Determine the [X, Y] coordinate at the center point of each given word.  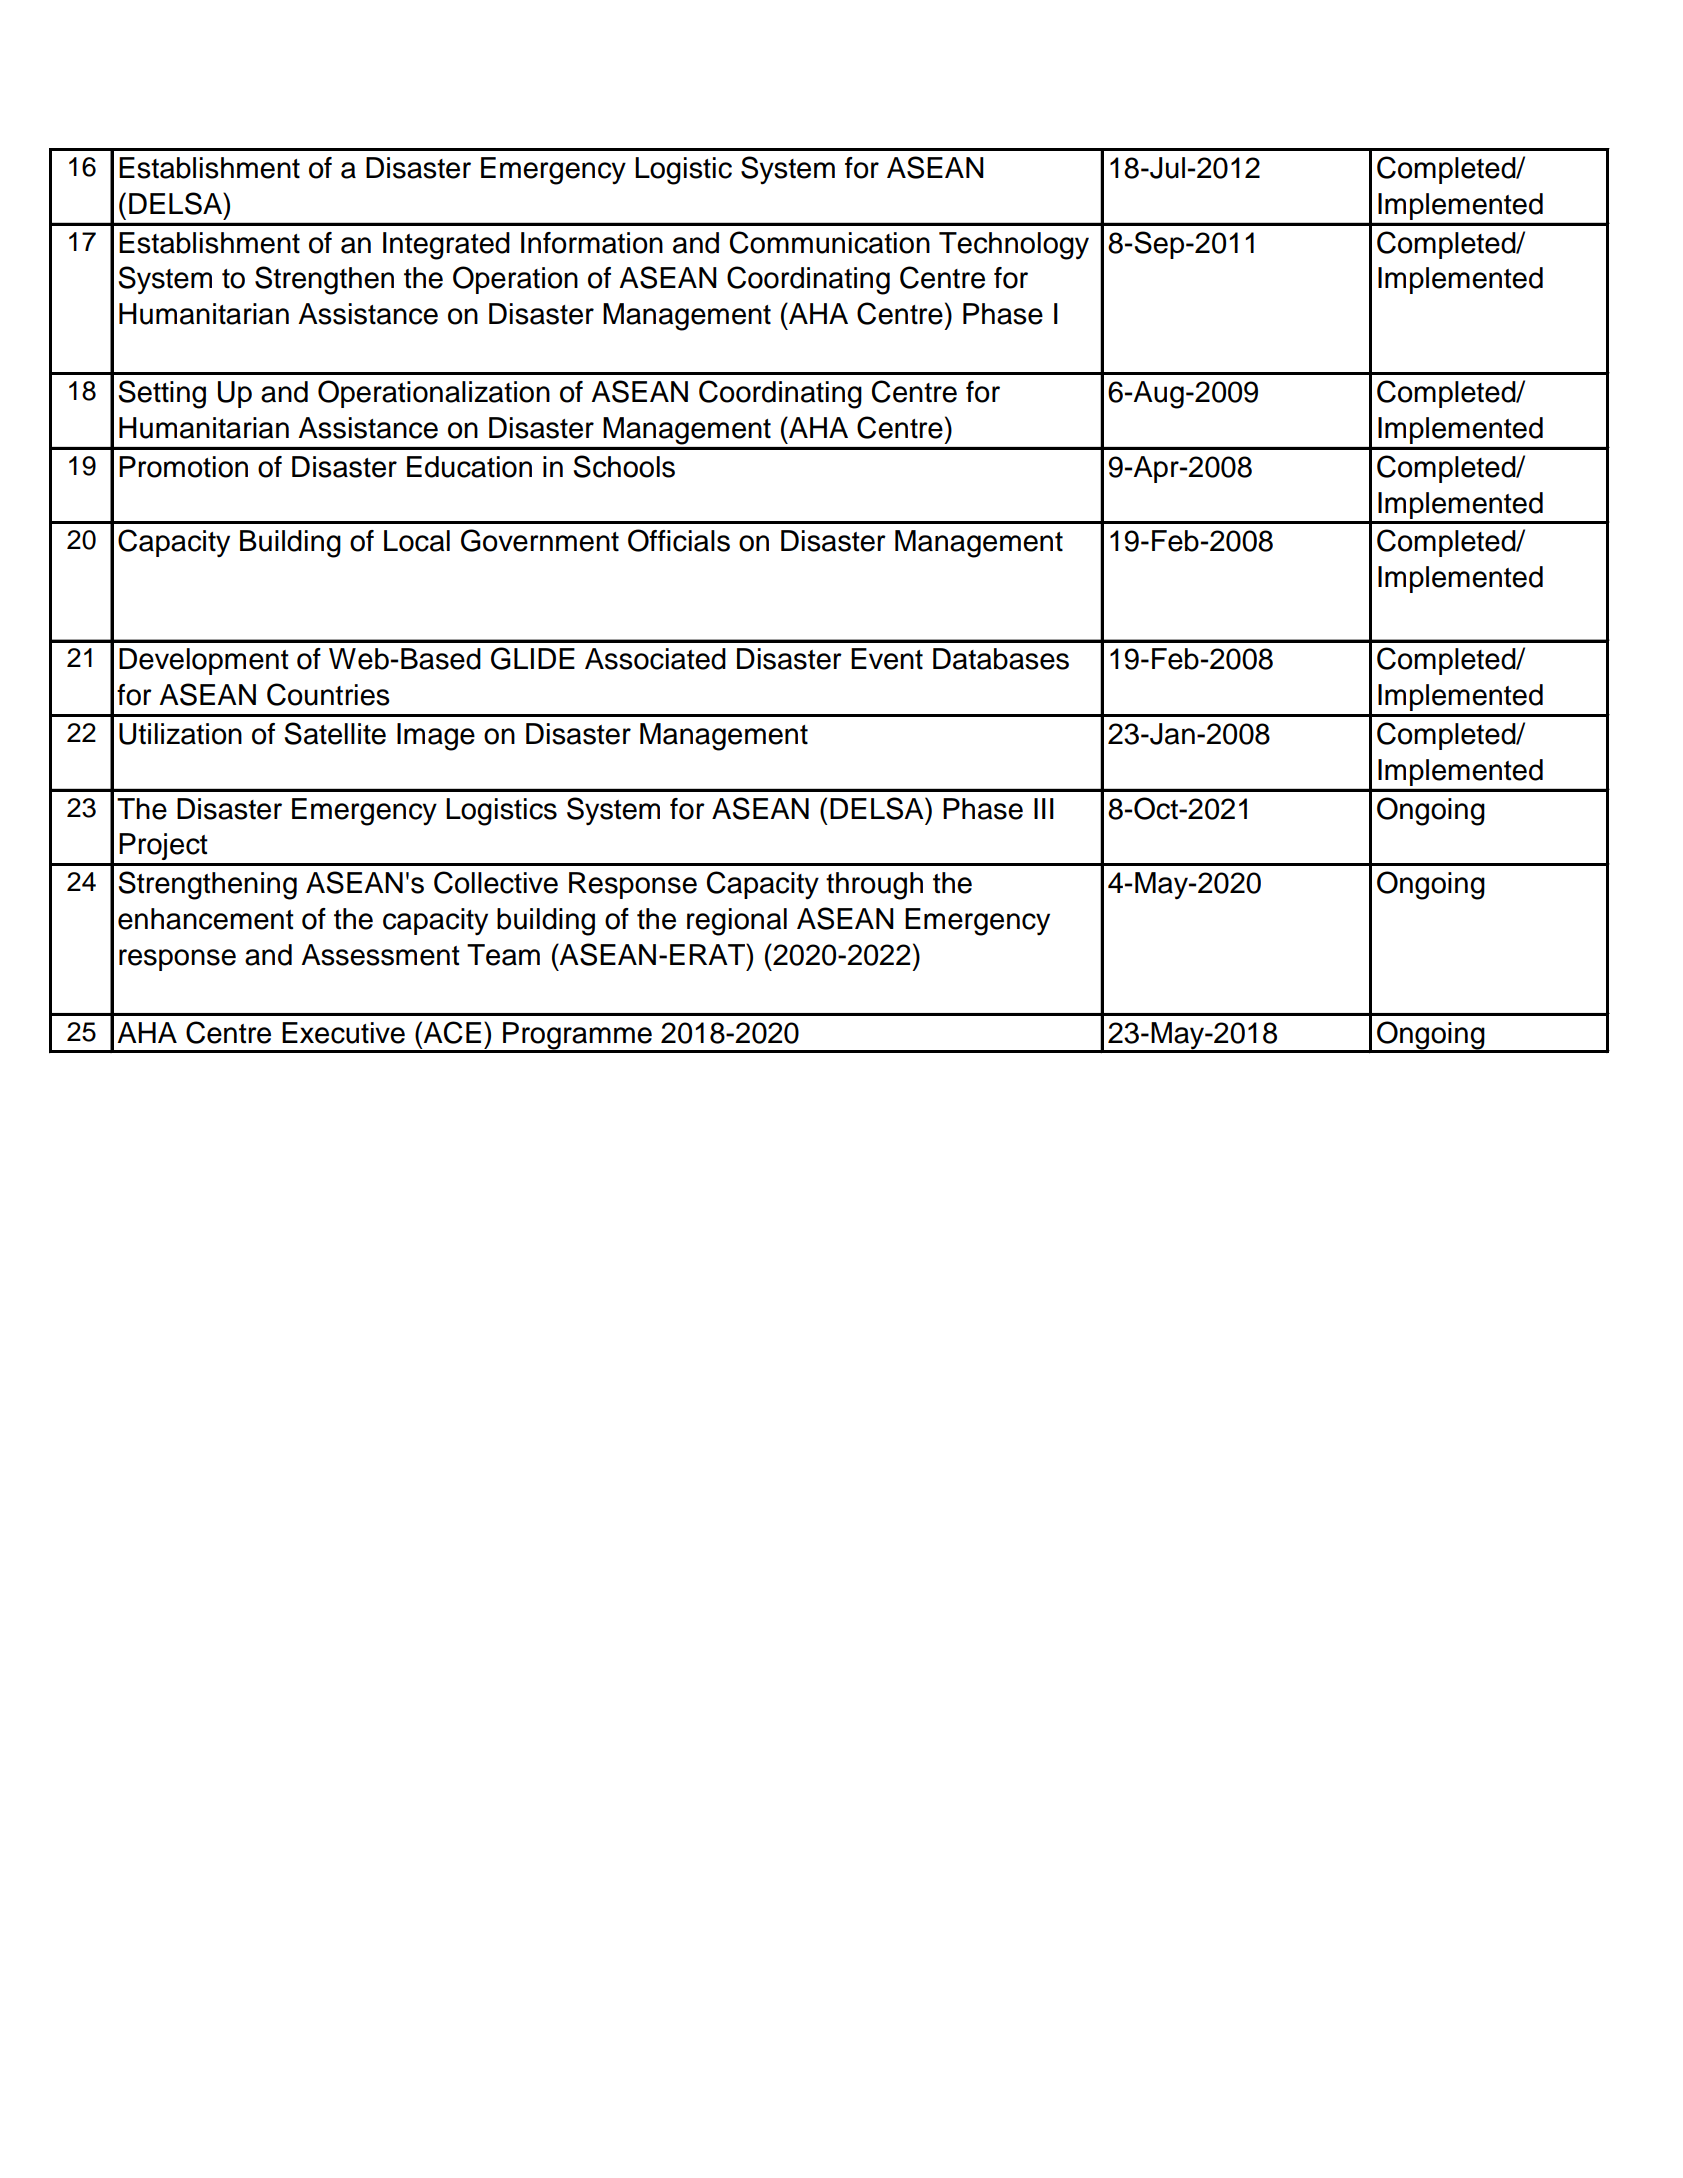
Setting [162, 394]
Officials [679, 540]
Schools [624, 466]
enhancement [206, 919]
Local [417, 541]
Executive [343, 1033]
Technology [1014, 246]
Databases [1001, 659]
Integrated [446, 246]
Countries [328, 694]
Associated [655, 659]
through [874, 886]
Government [540, 540]
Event [887, 659]
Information [592, 243]
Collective [496, 882]
